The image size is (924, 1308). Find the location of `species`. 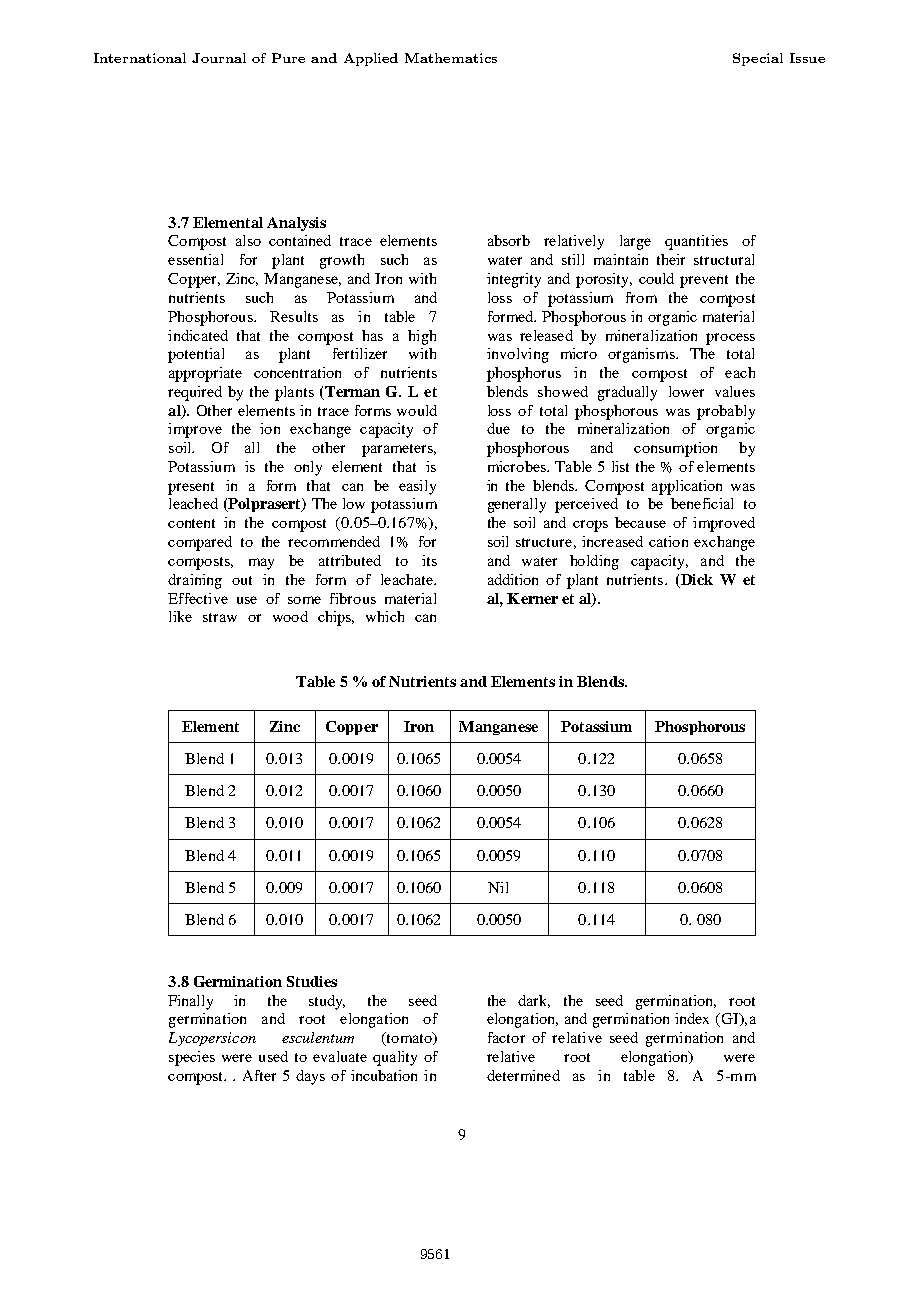

species is located at coordinates (192, 1058).
